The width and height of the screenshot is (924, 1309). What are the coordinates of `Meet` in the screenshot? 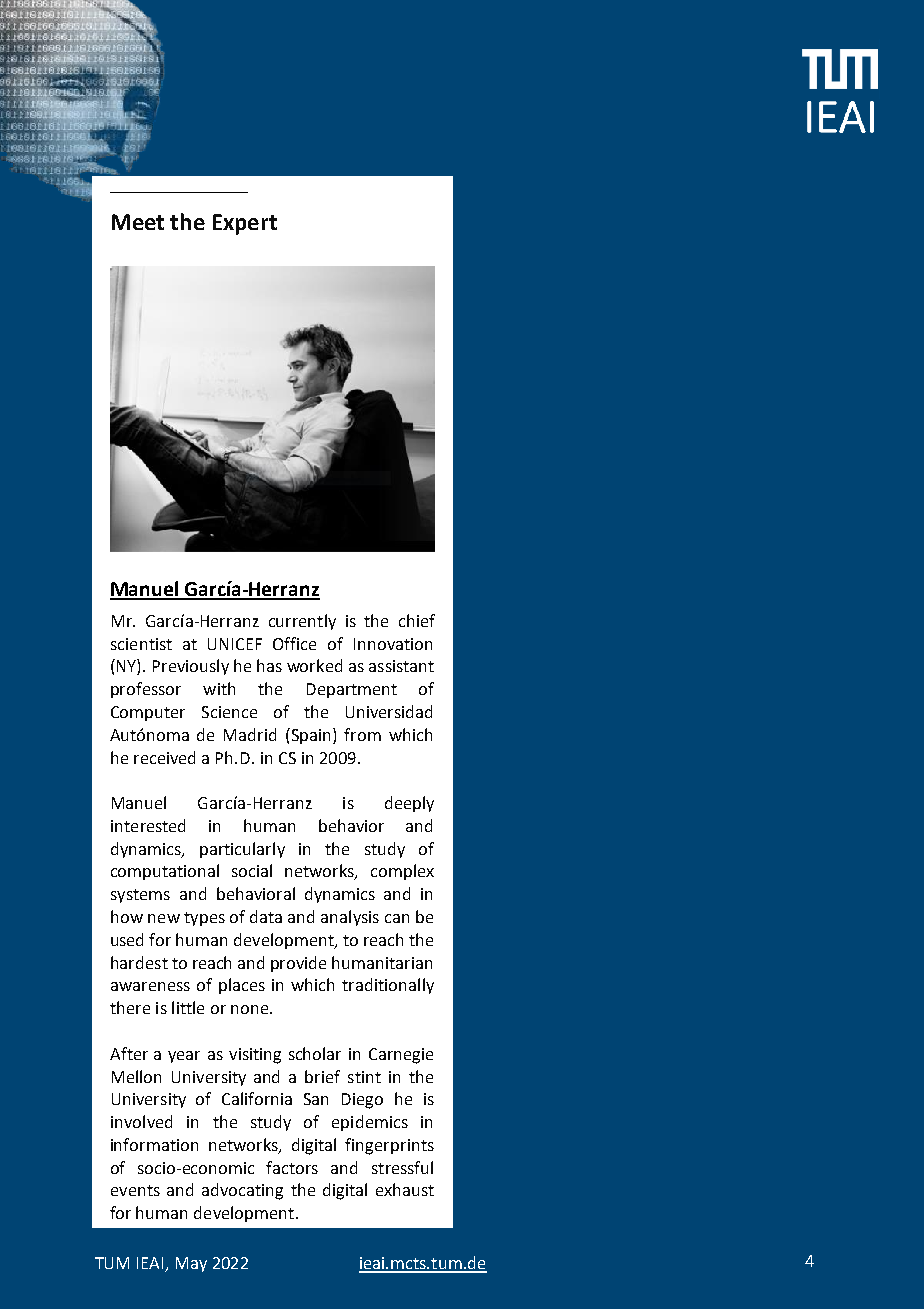 It's located at (138, 222).
